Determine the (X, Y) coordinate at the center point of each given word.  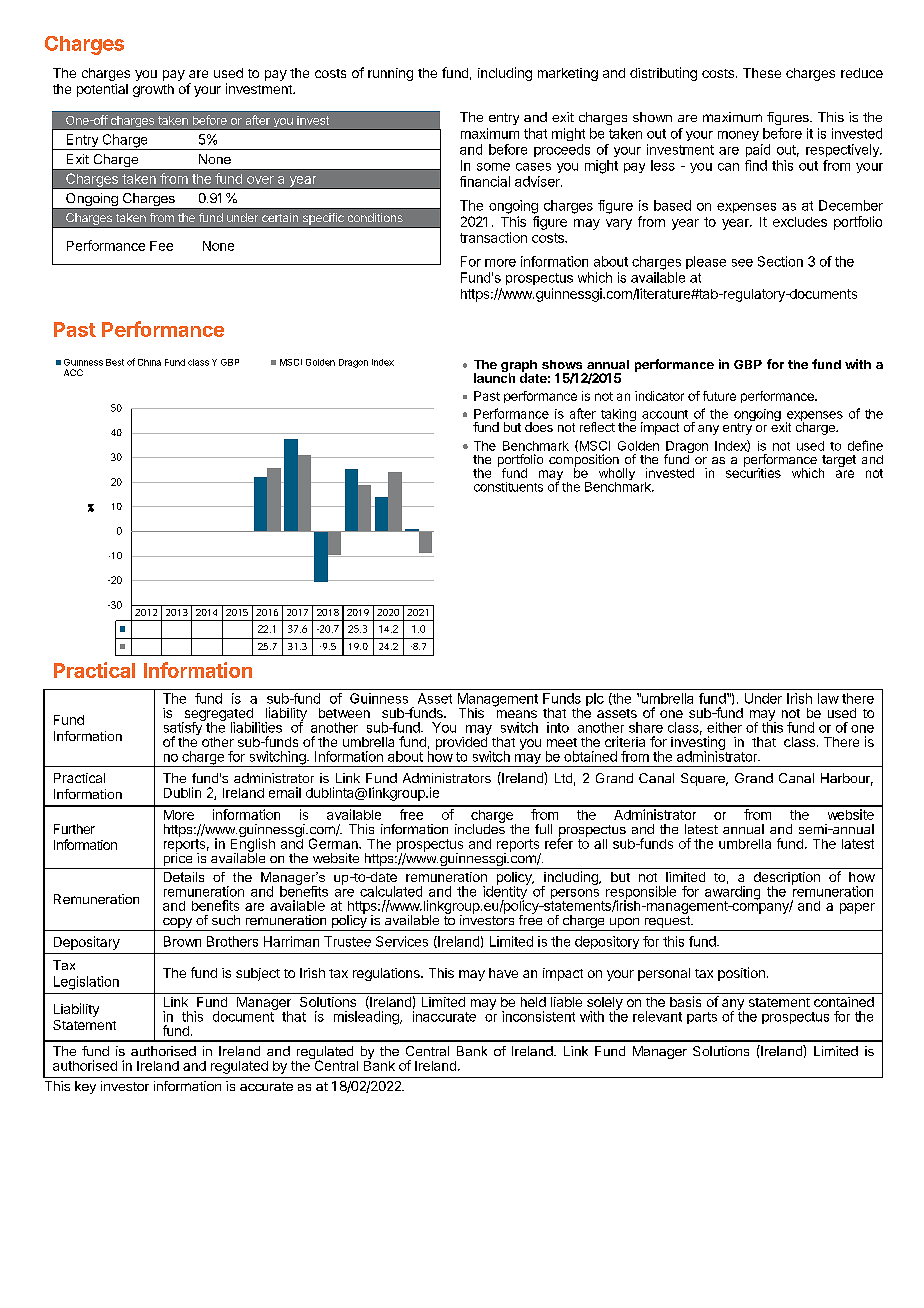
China (149, 362)
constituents (508, 487)
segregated (218, 716)
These (762, 73)
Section (780, 261)
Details (184, 877)
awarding (732, 894)
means (517, 714)
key (85, 1087)
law (828, 698)
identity (505, 893)
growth (153, 90)
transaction (493, 237)
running (390, 74)
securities (753, 472)
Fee (161, 246)
